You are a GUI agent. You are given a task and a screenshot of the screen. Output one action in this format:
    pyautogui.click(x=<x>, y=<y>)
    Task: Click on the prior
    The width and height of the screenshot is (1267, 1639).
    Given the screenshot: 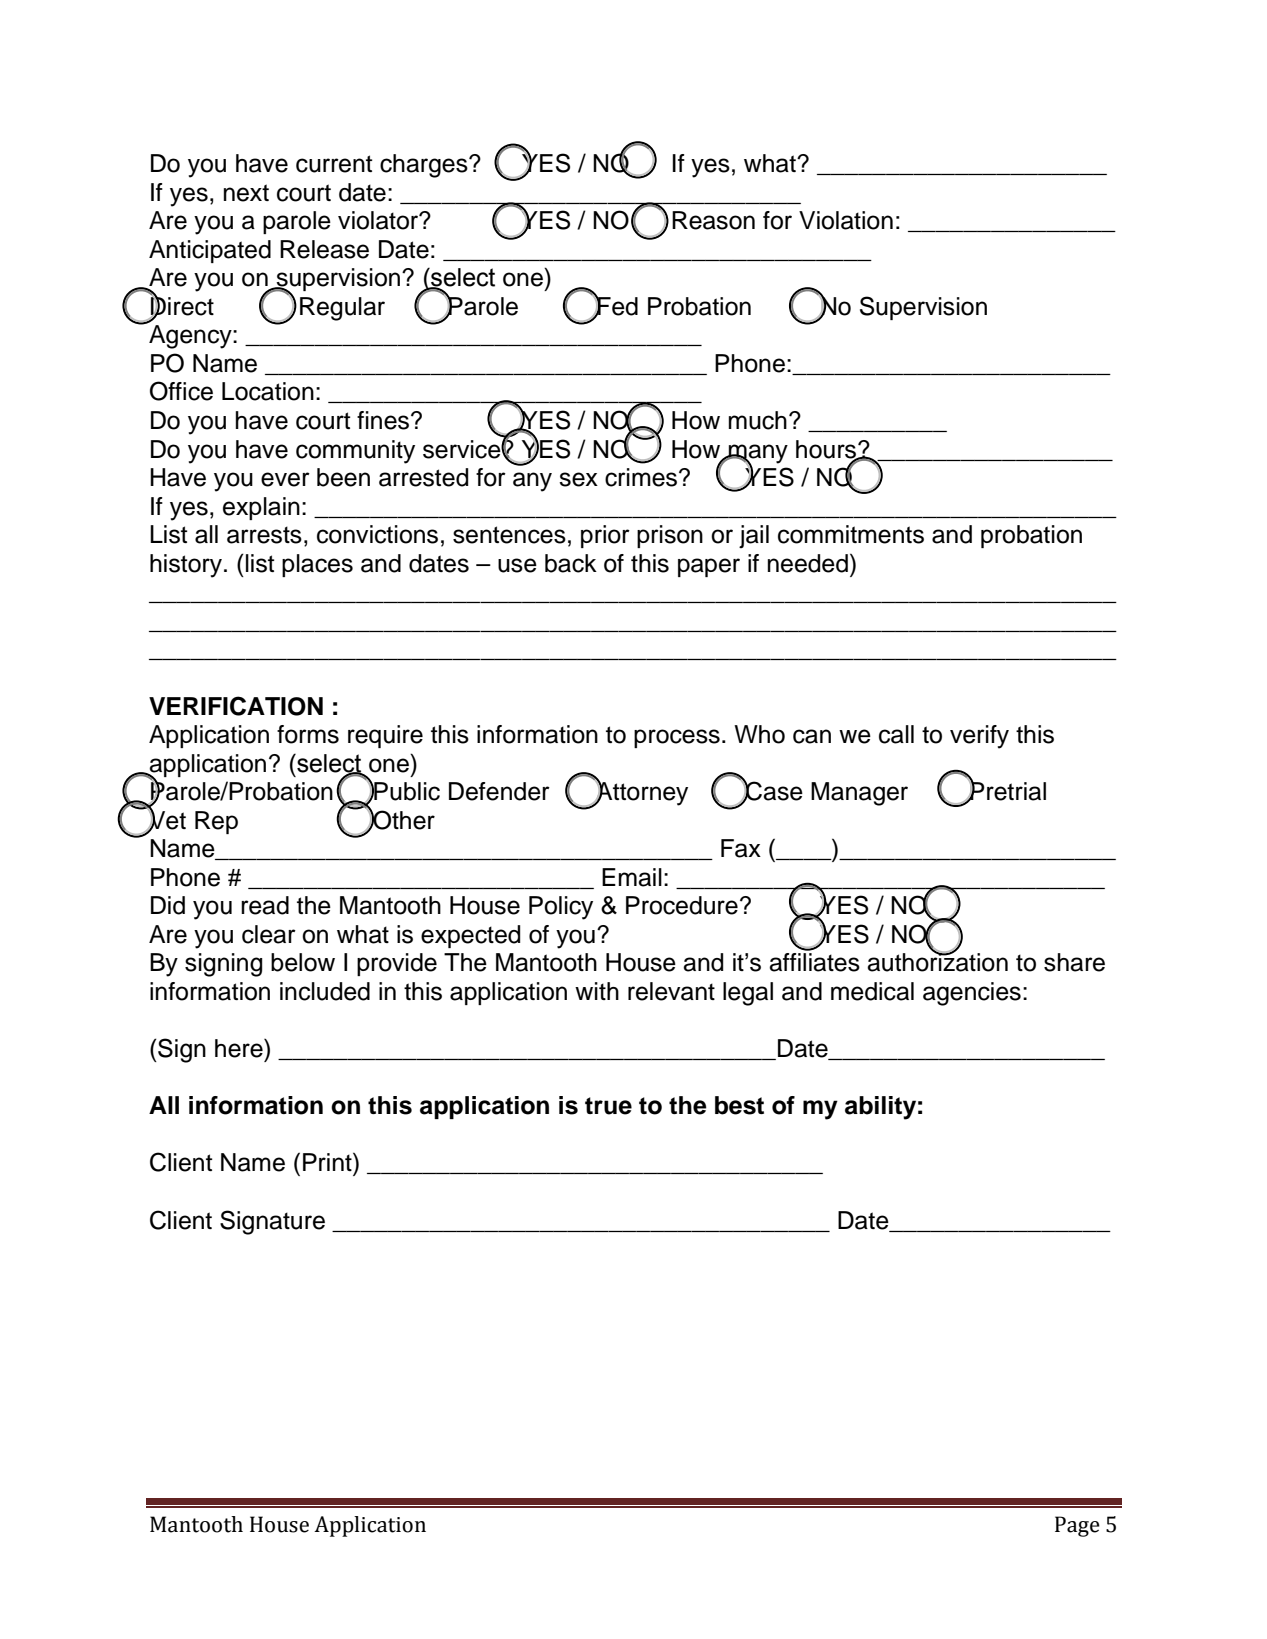 What is the action you would take?
    pyautogui.click(x=605, y=536)
